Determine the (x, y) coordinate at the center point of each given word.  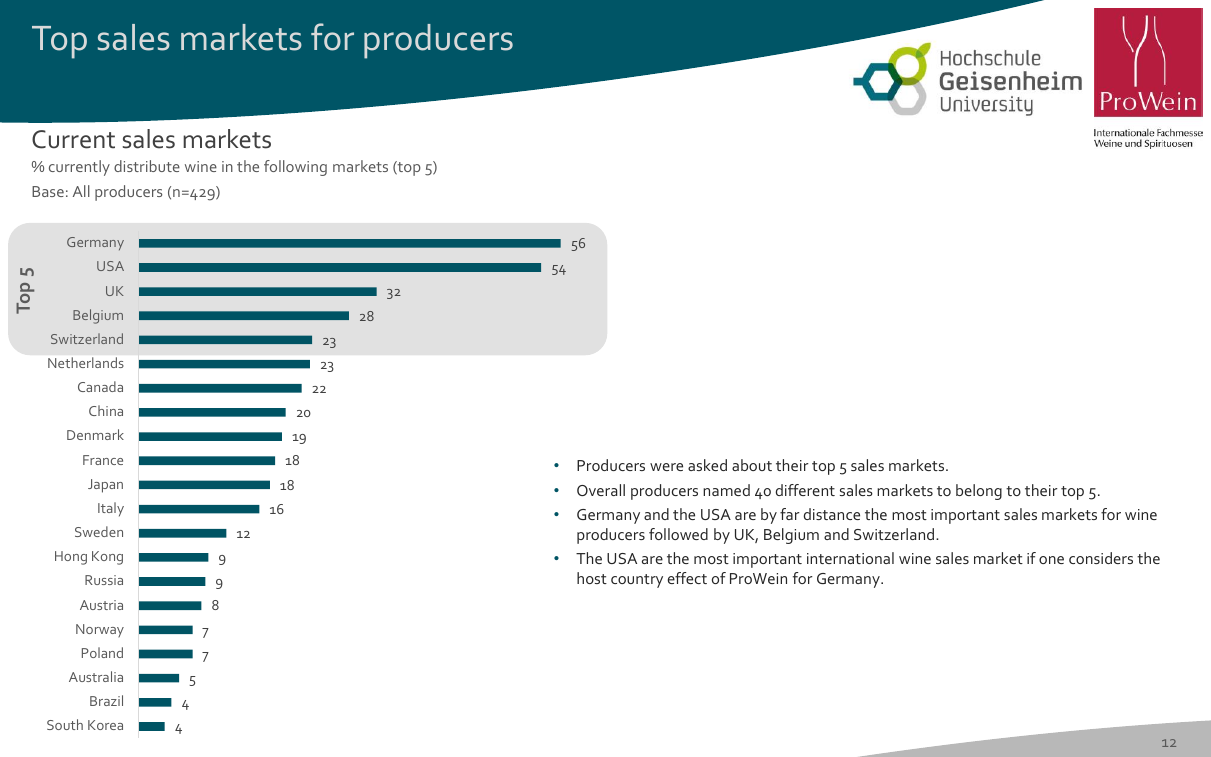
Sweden (99, 531)
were (666, 467)
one (1051, 560)
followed (678, 534)
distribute (147, 166)
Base (48, 191)
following (295, 168)
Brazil (106, 700)
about (752, 465)
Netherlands (86, 362)
